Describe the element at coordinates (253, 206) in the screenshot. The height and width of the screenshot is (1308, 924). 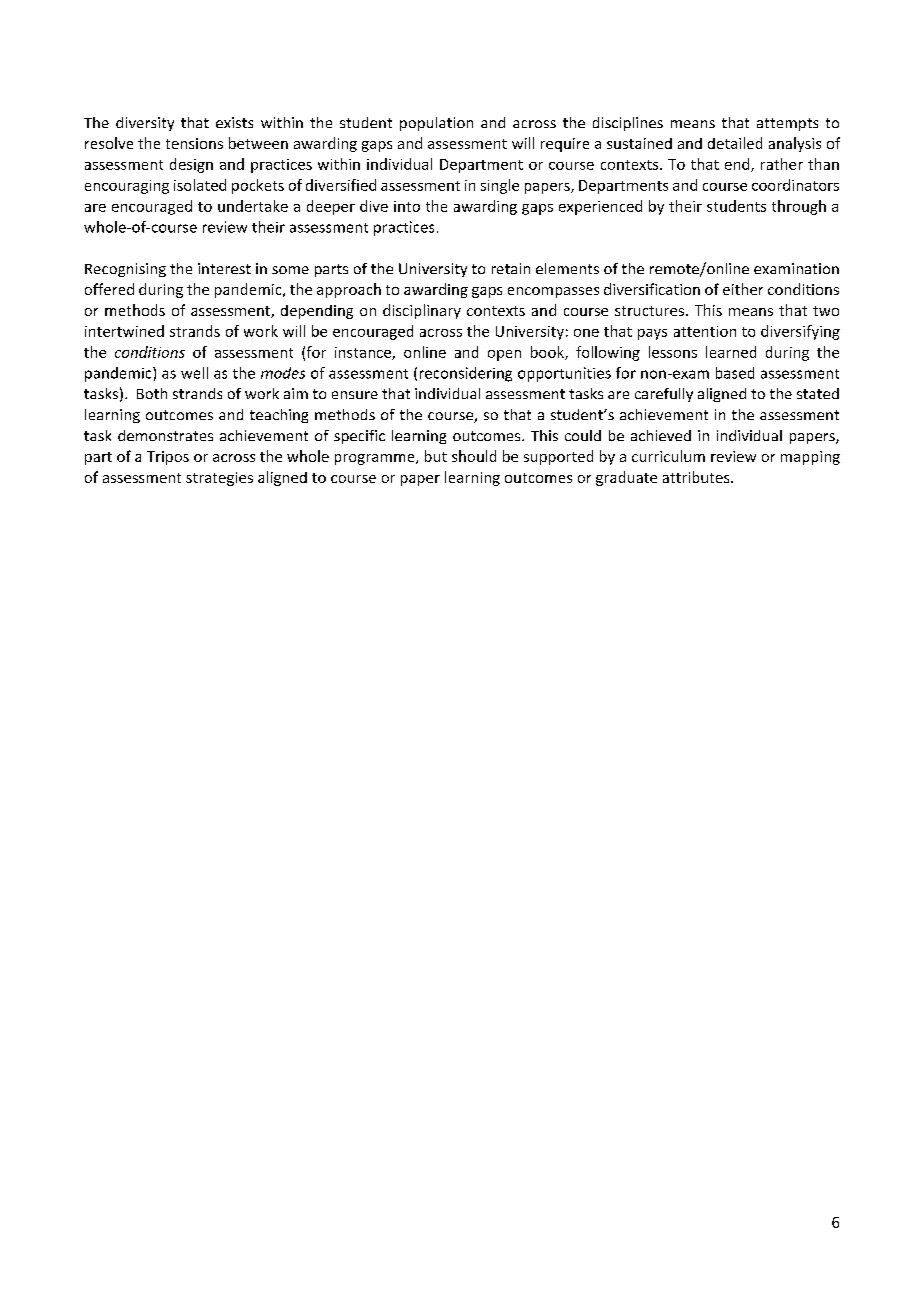
I see `undertake` at that location.
